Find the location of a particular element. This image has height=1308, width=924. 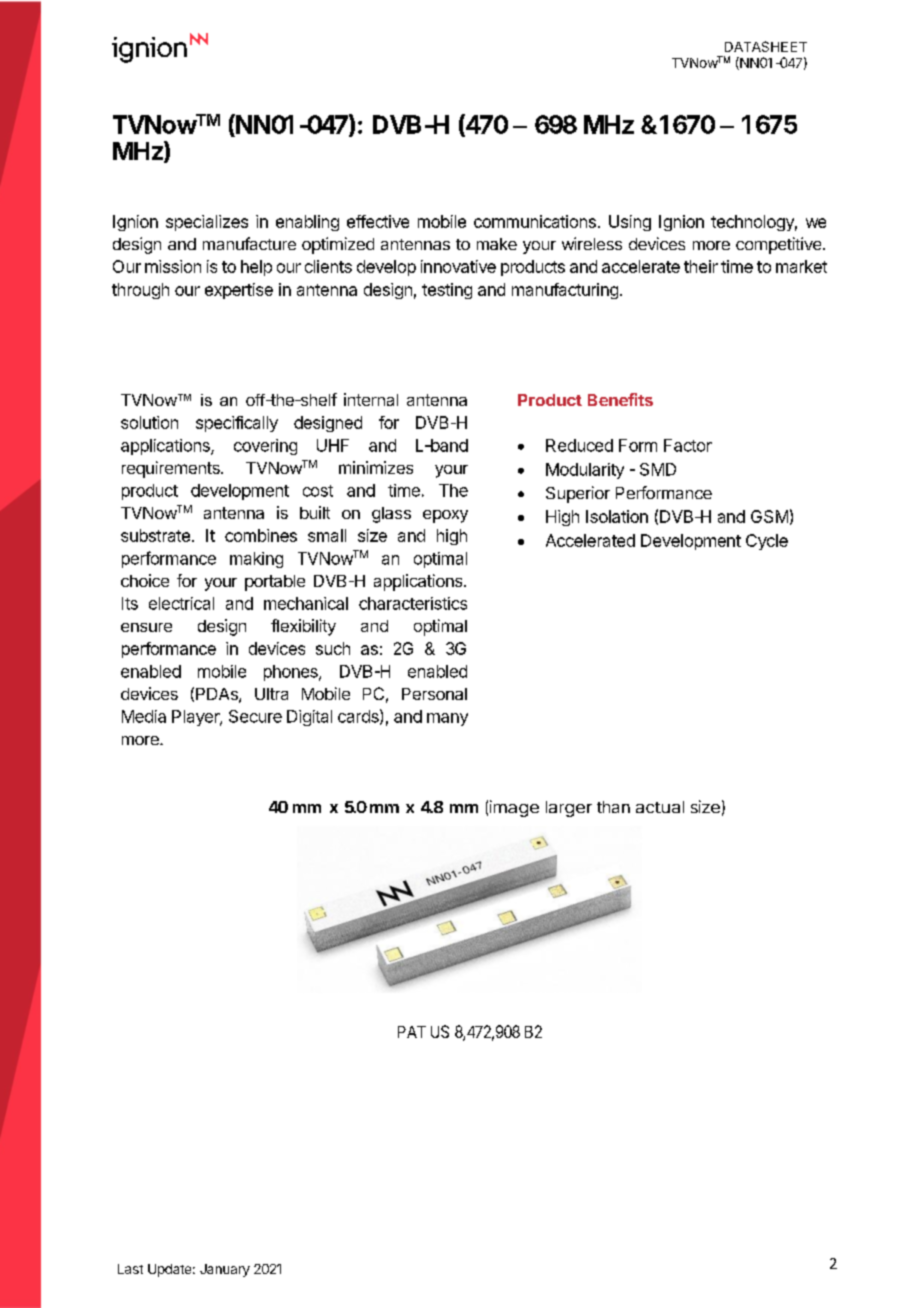

Player is located at coordinates (197, 718).
